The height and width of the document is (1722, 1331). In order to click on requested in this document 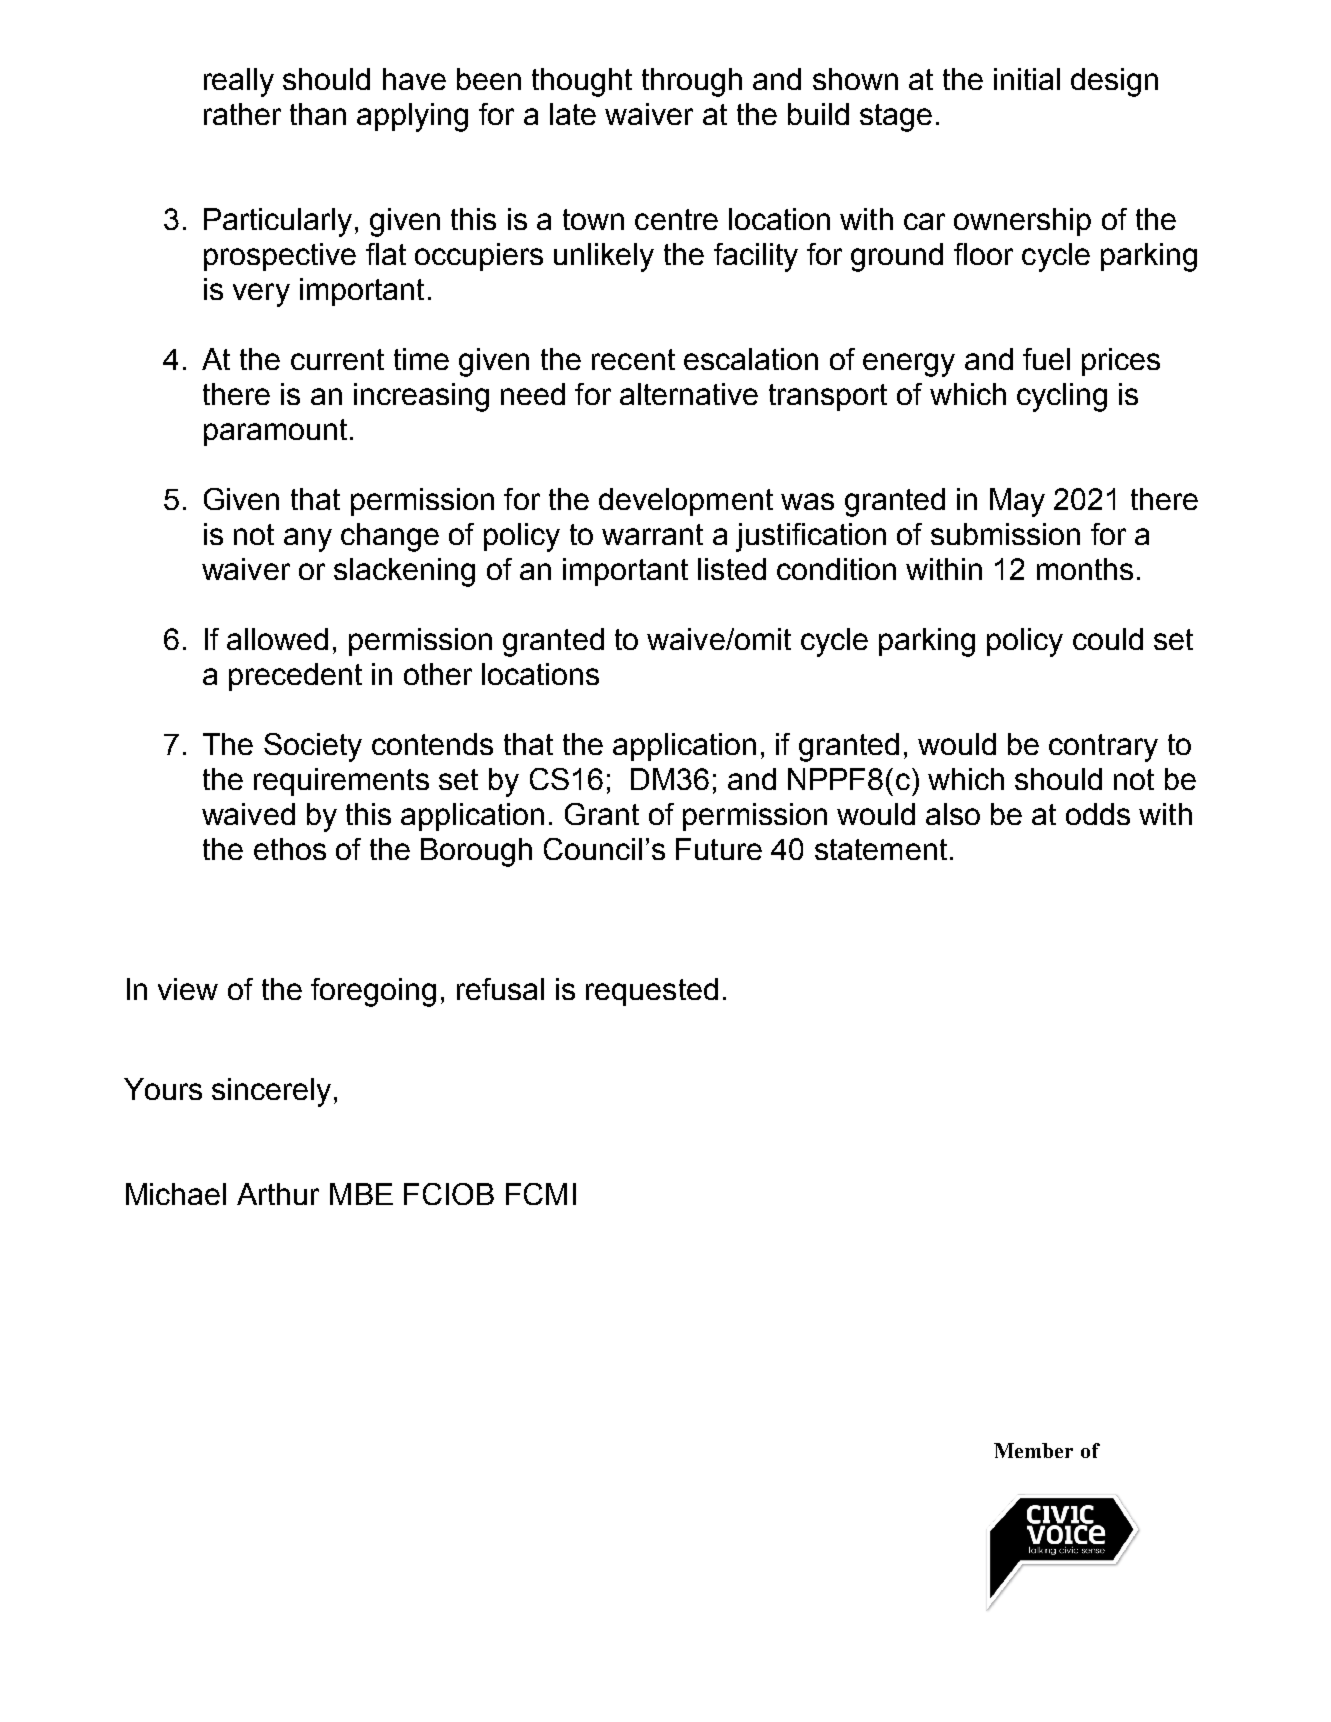, I will do `click(652, 992)`.
